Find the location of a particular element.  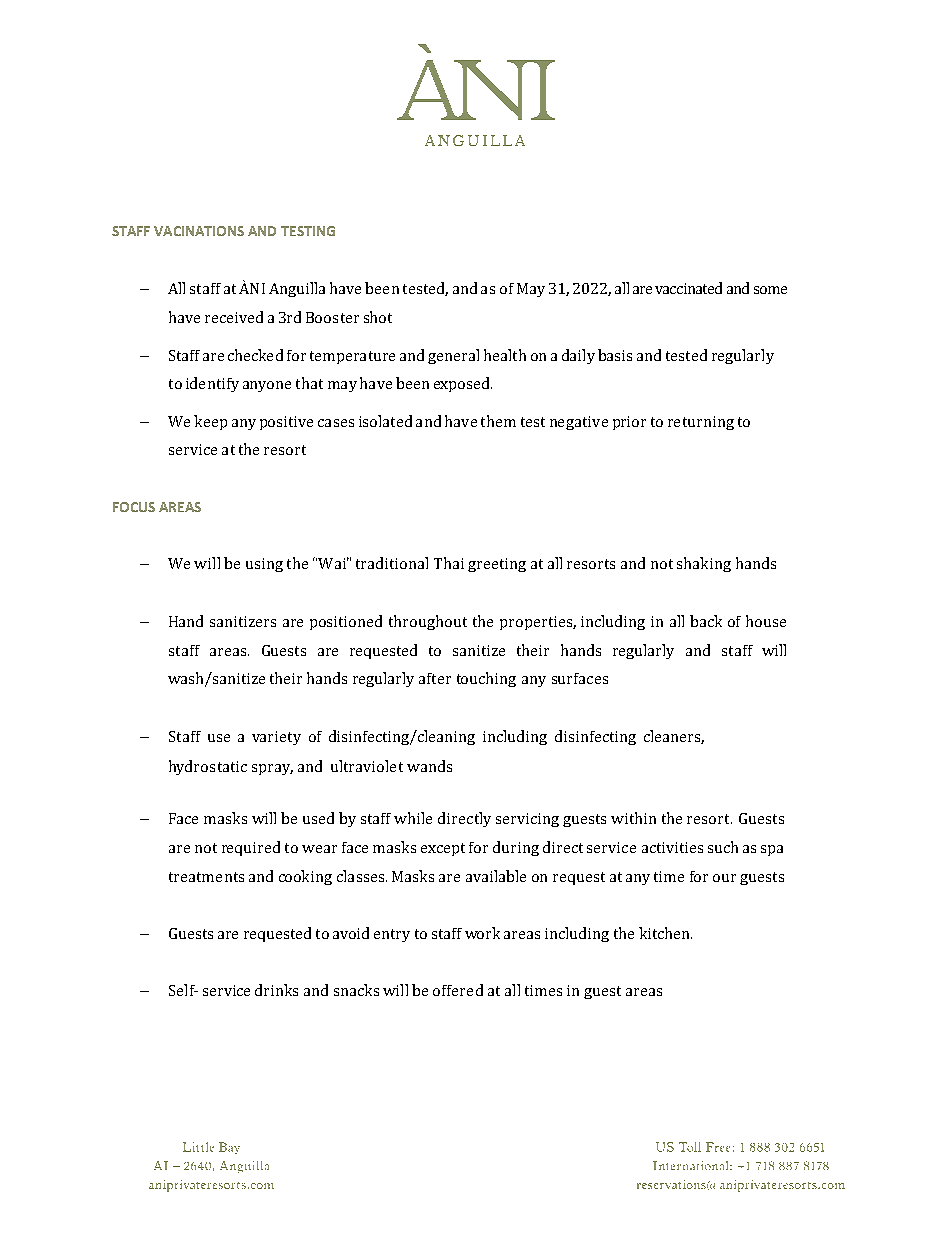

shot is located at coordinates (378, 317).
